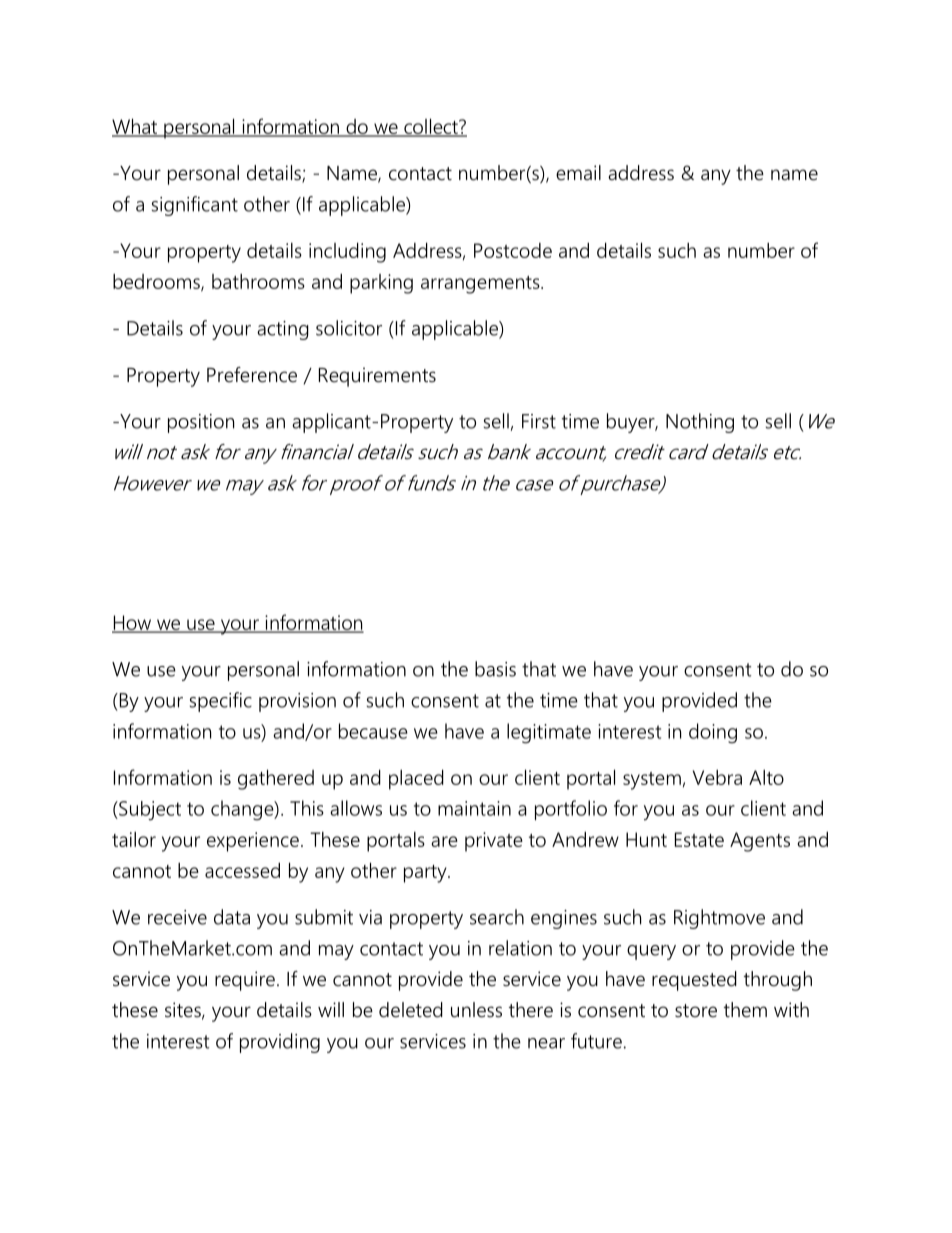 The width and height of the screenshot is (952, 1233). I want to click on Nothing, so click(700, 423).
